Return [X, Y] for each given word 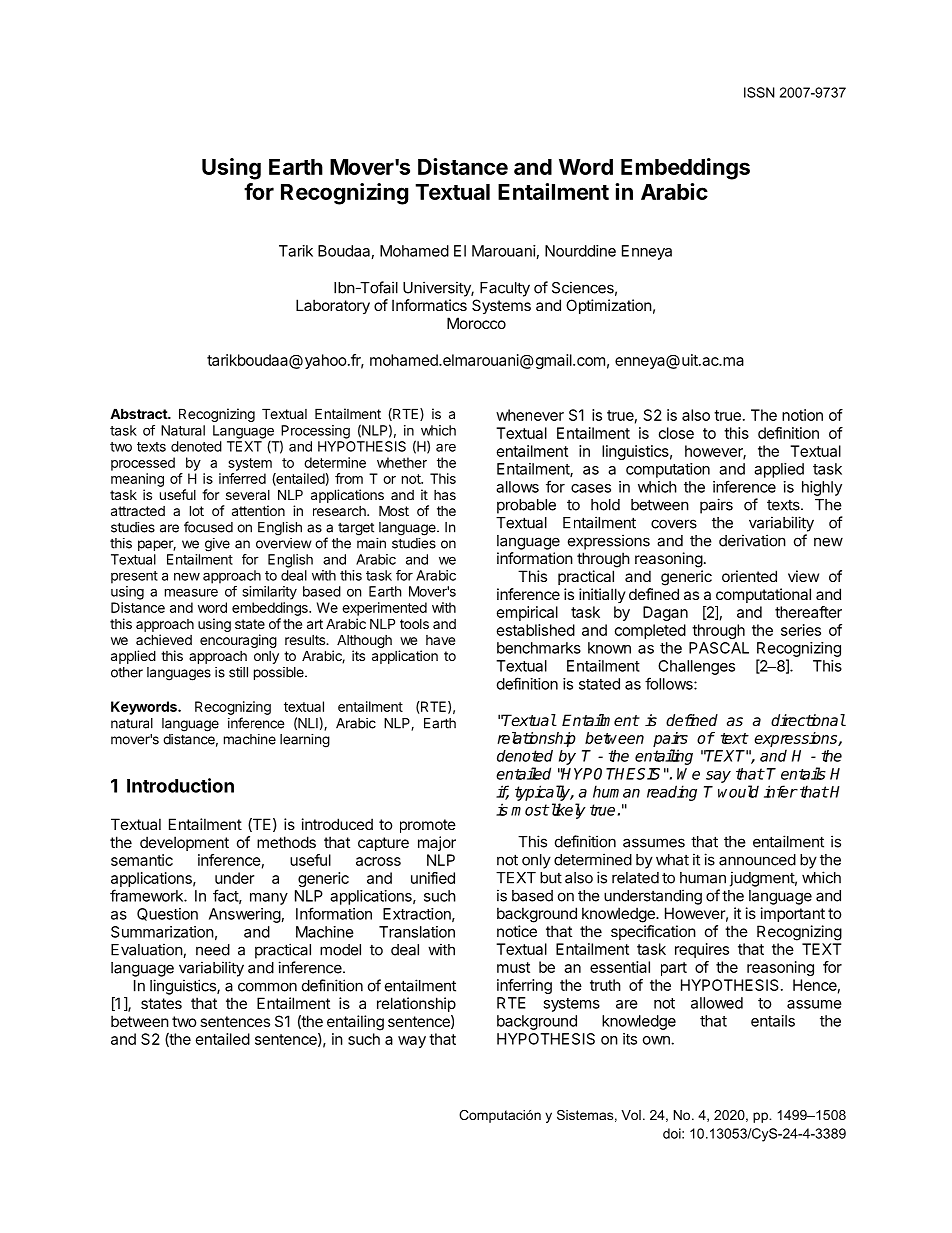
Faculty [505, 289]
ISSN [759, 92]
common [267, 987]
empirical [527, 613]
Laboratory [333, 306]
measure [191, 592]
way [412, 1042]
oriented [749, 576]
